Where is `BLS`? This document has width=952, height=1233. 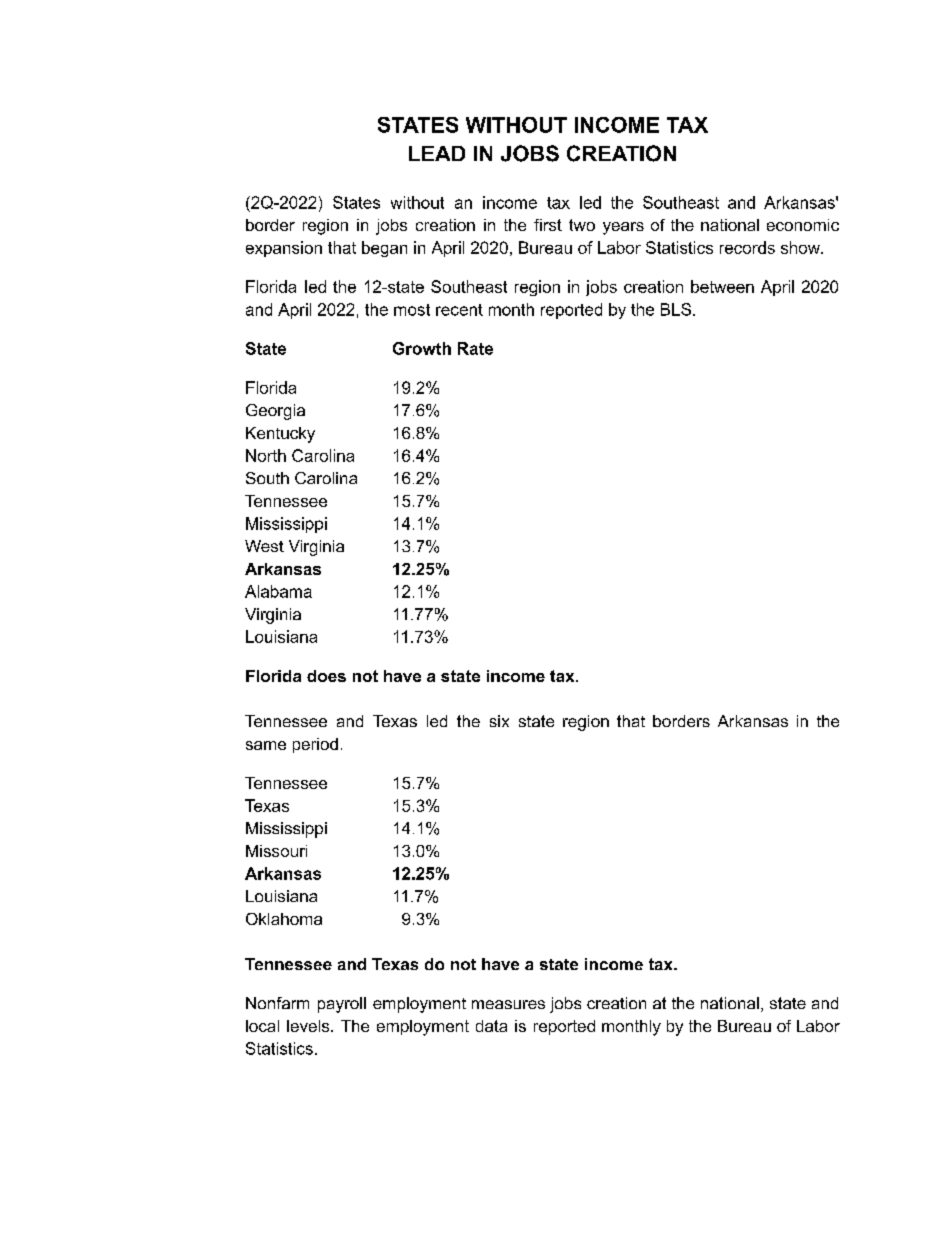
BLS is located at coordinates (676, 309).
